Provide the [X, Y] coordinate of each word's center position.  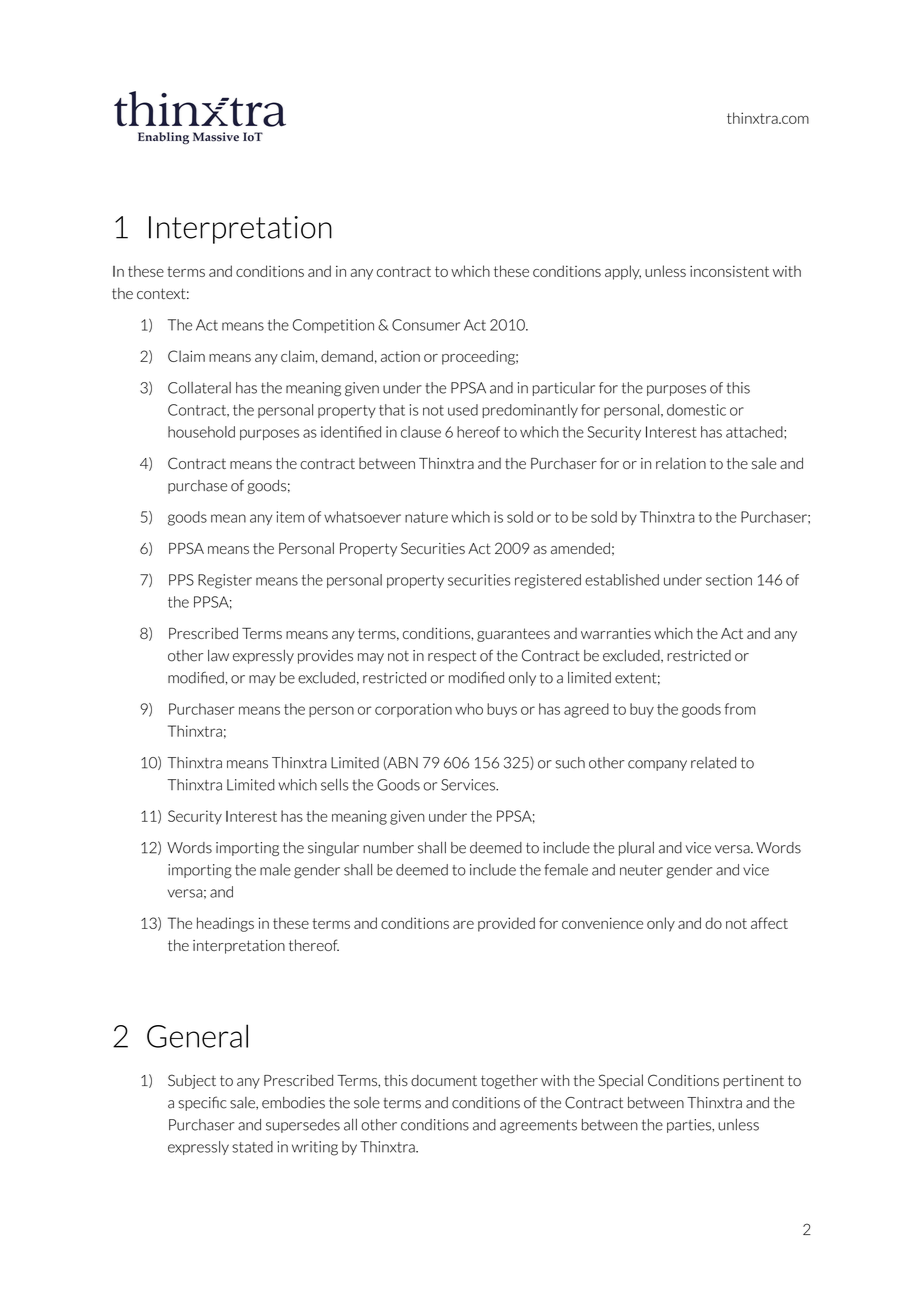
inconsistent [729, 271]
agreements [538, 1126]
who [469, 709]
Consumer [426, 325]
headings [225, 924]
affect [769, 923]
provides [325, 657]
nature [426, 517]
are [463, 925]
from [740, 709]
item [290, 517]
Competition [333, 326]
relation [681, 463]
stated [252, 1147]
